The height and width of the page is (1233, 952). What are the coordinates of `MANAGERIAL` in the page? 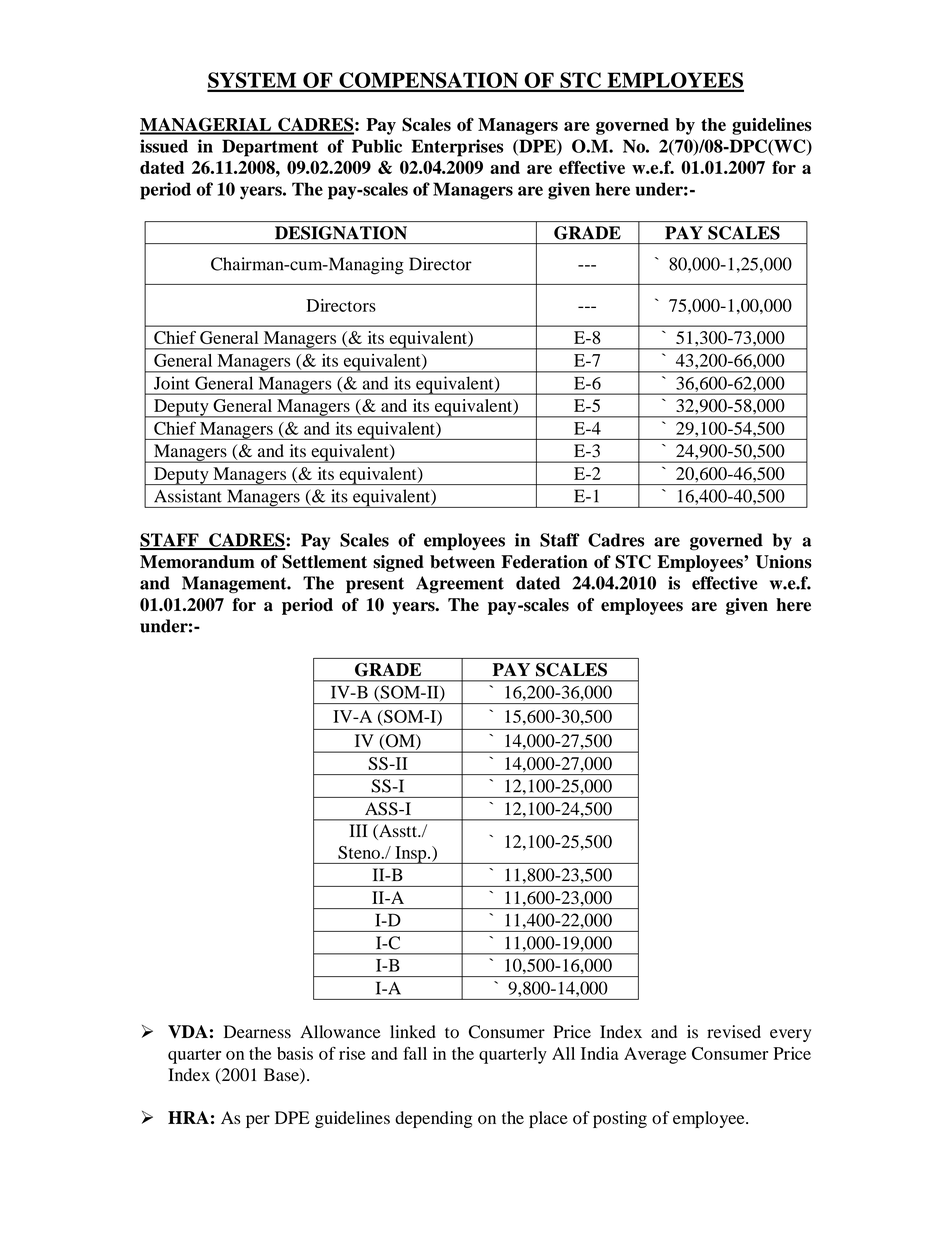 It's located at (207, 125).
